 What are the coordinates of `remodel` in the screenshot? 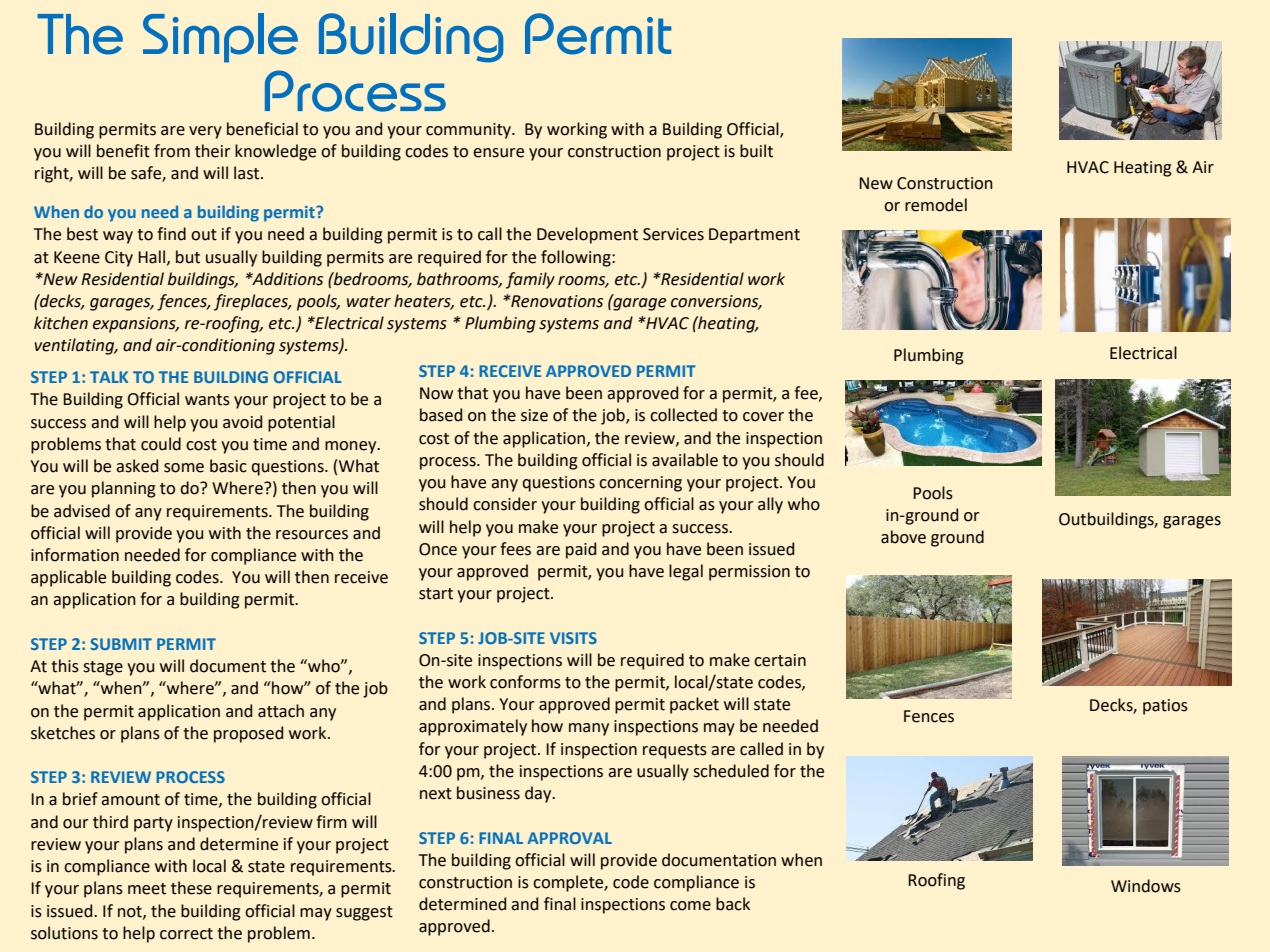 It's located at (936, 205).
